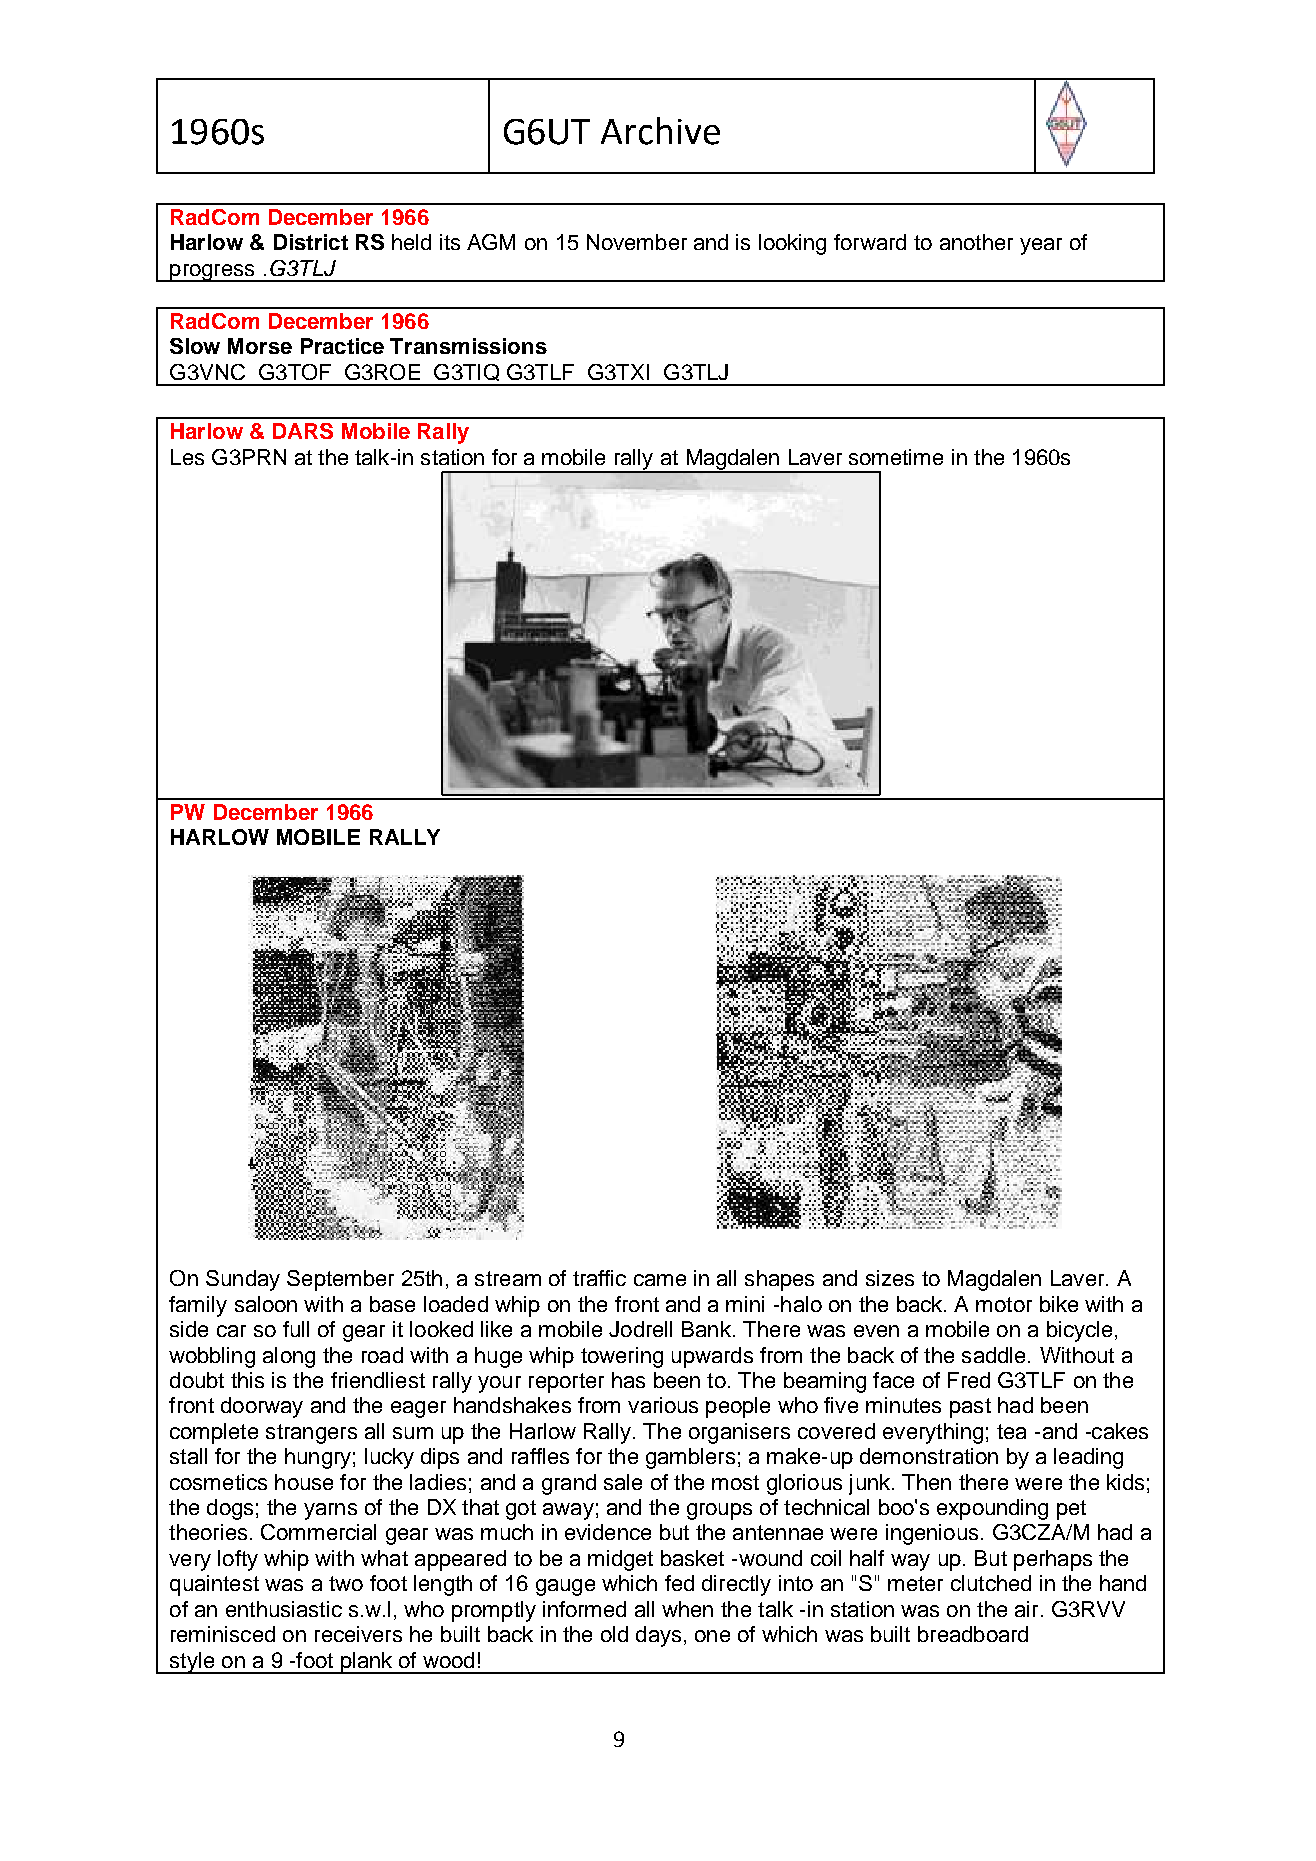  What do you see at coordinates (660, 1280) in the screenshot?
I see `came` at bounding box center [660, 1280].
